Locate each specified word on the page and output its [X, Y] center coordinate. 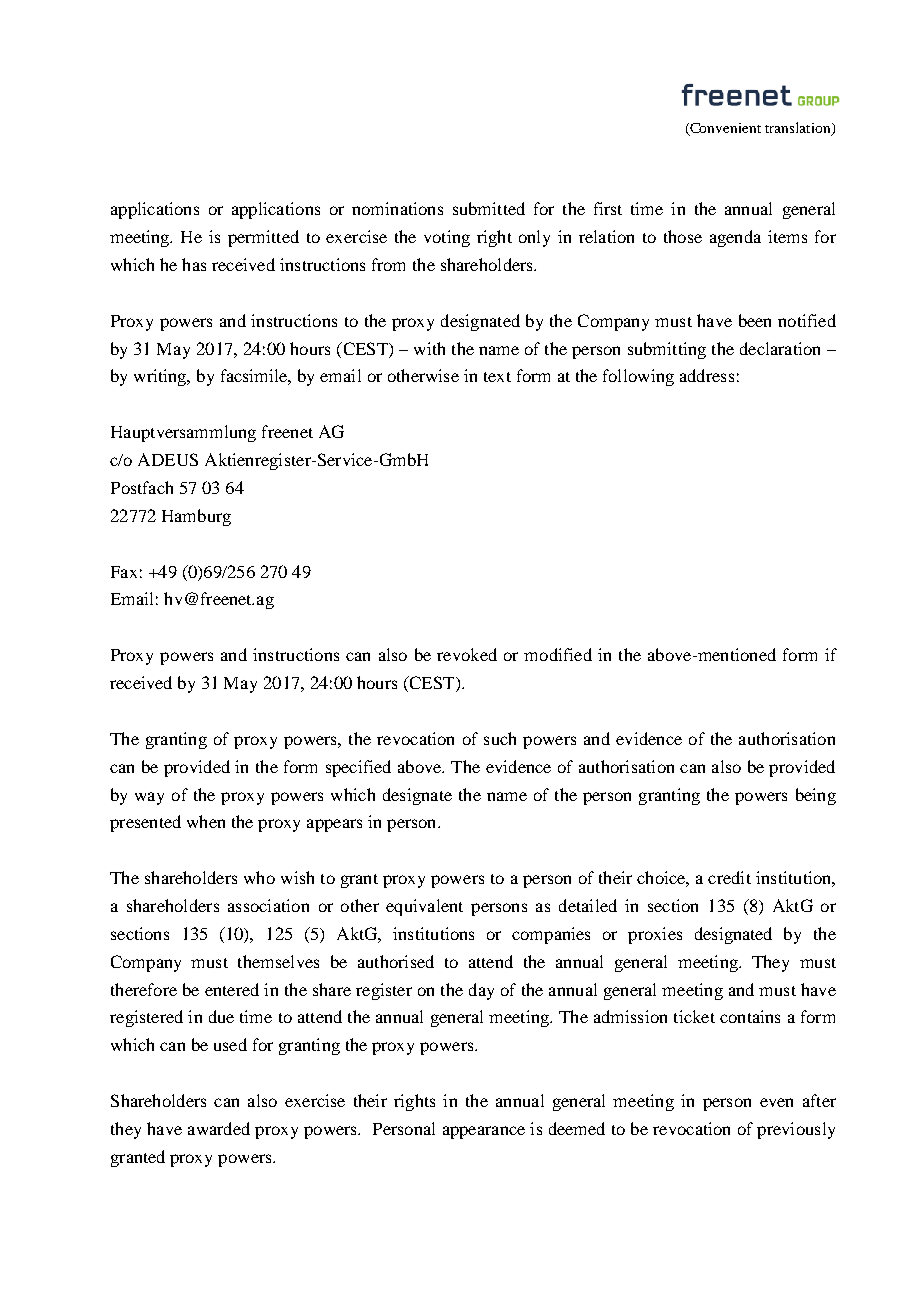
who [259, 877]
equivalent [424, 907]
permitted [263, 238]
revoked [467, 654]
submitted [489, 208]
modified [558, 654]
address [707, 375]
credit [729, 877]
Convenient [724, 129]
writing [161, 377]
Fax [124, 572]
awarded [219, 1128]
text [497, 377]
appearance [484, 1132]
